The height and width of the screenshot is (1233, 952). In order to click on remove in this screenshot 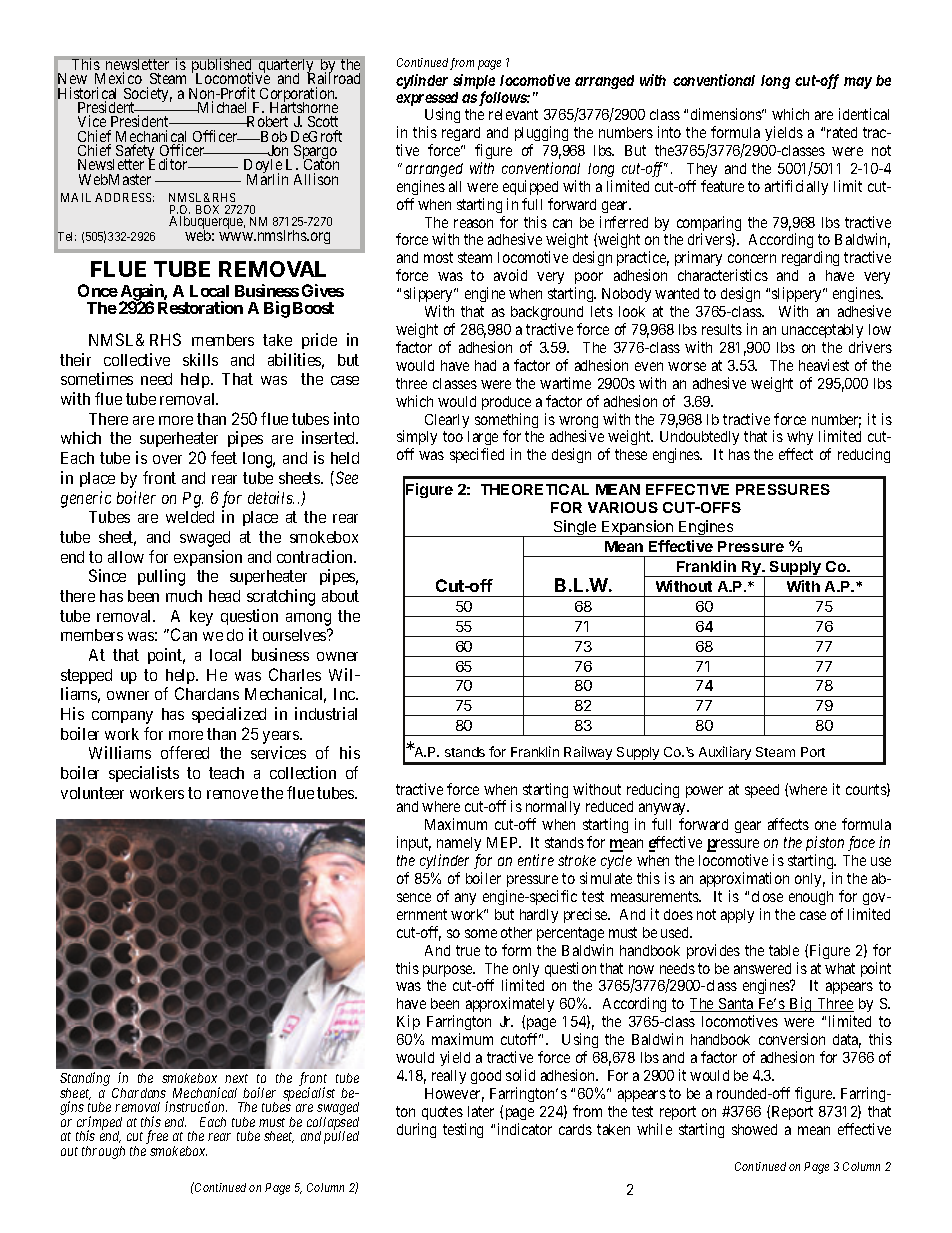, I will do `click(232, 794)`.
